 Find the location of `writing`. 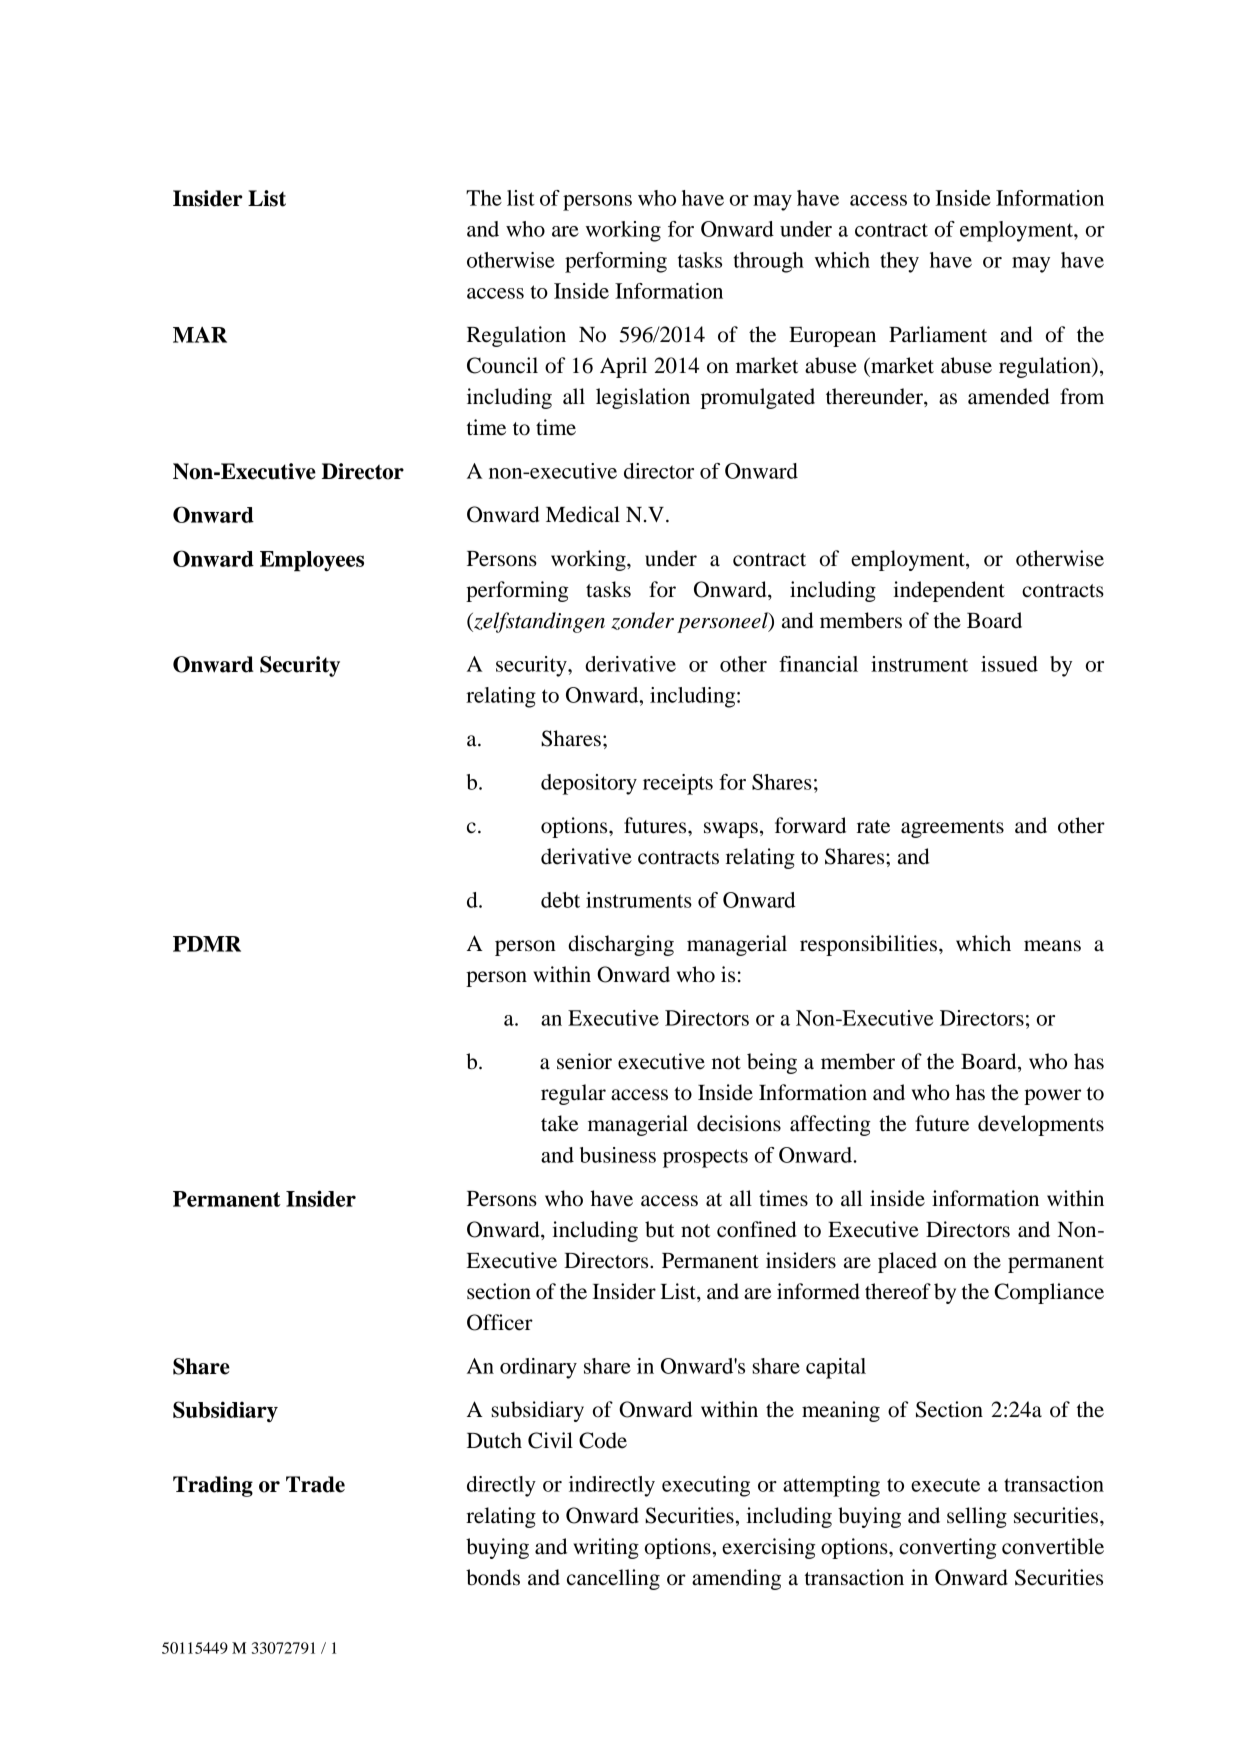

writing is located at coordinates (606, 1548).
